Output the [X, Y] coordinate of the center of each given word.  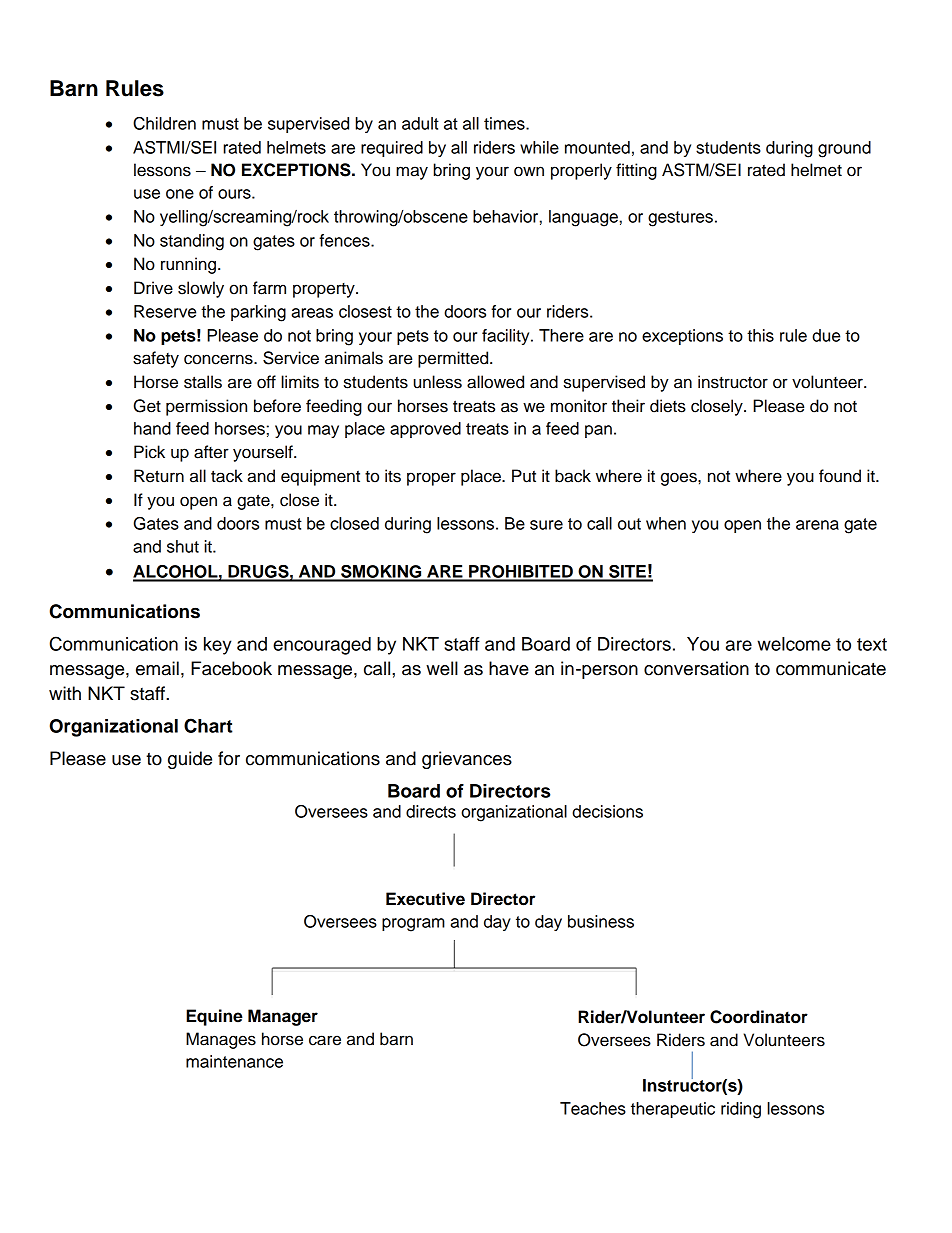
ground [844, 149]
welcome [794, 644]
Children [164, 123]
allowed [495, 382]
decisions [607, 811]
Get [147, 406]
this [760, 335]
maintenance [234, 1061]
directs [431, 811]
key [218, 646]
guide [190, 760]
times [505, 123]
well [442, 668]
